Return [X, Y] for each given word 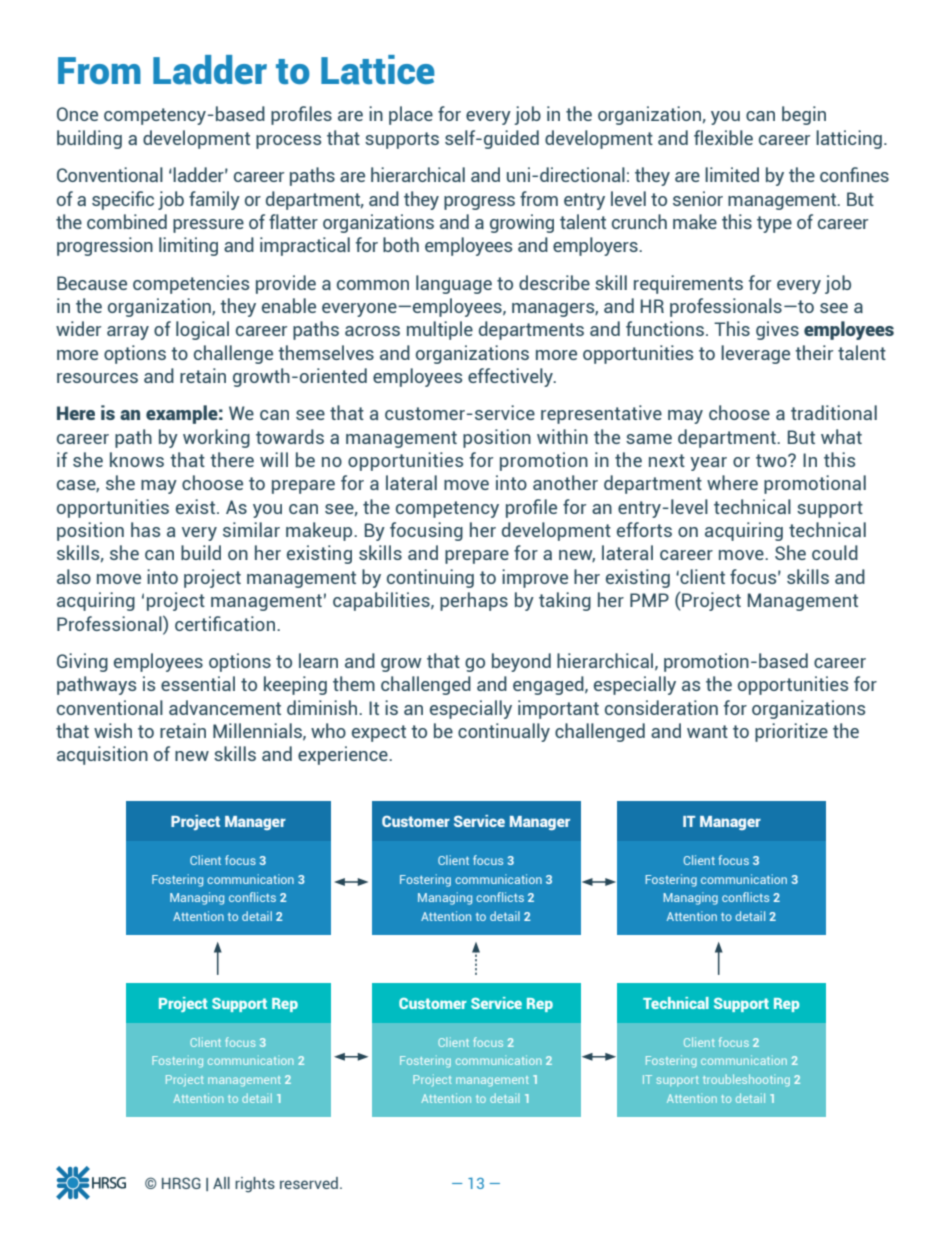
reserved [309, 1183]
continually [504, 732]
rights [255, 1185]
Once [77, 114]
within [562, 436]
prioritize [791, 732]
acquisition [102, 755]
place [411, 115]
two [772, 460]
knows [137, 459]
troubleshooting [746, 1080]
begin [804, 115]
